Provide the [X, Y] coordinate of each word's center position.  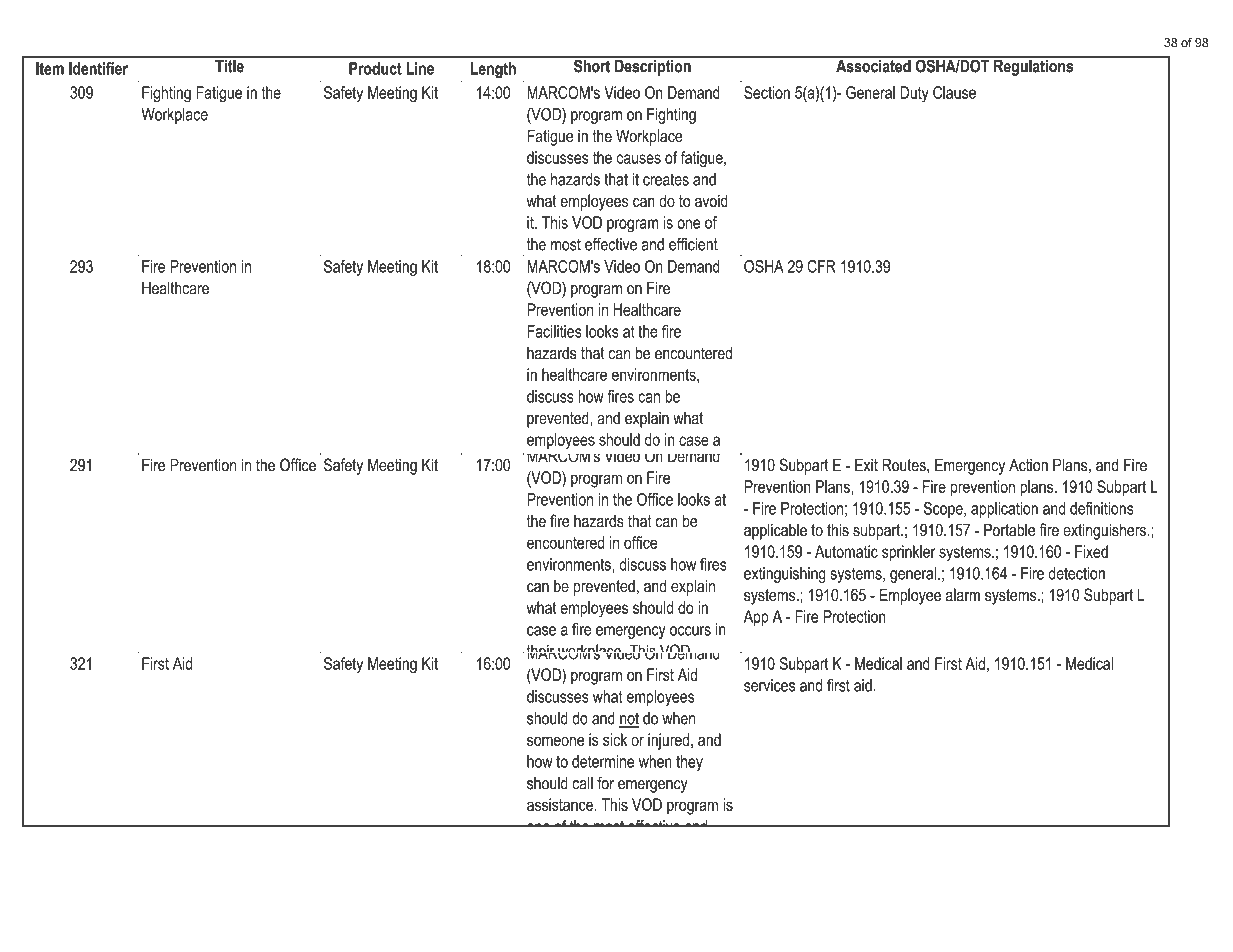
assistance [561, 804]
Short [592, 65]
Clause [954, 92]
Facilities [554, 331]
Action [1028, 465]
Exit [866, 465]
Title [229, 65]
